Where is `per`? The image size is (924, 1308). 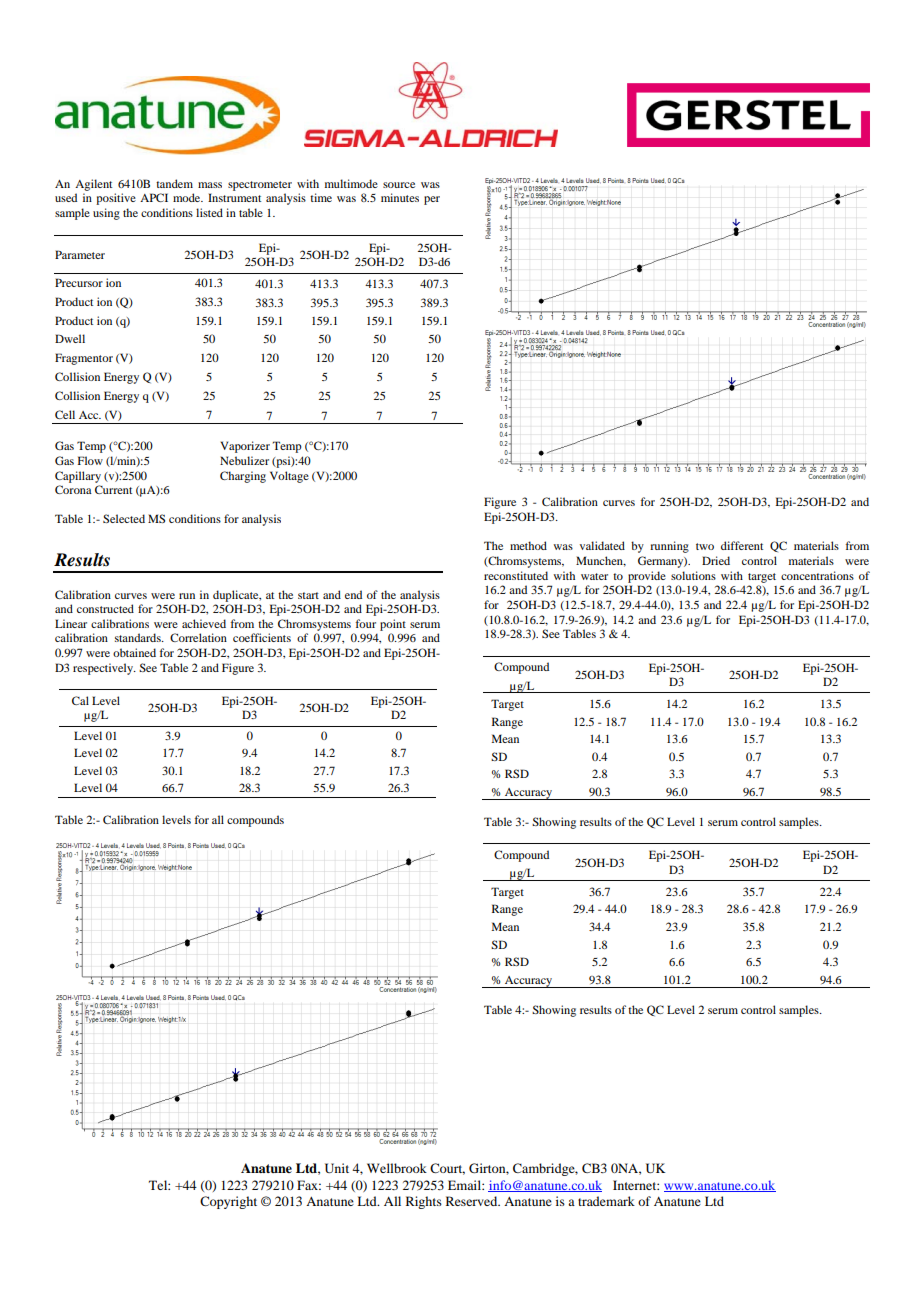 per is located at coordinates (432, 200).
